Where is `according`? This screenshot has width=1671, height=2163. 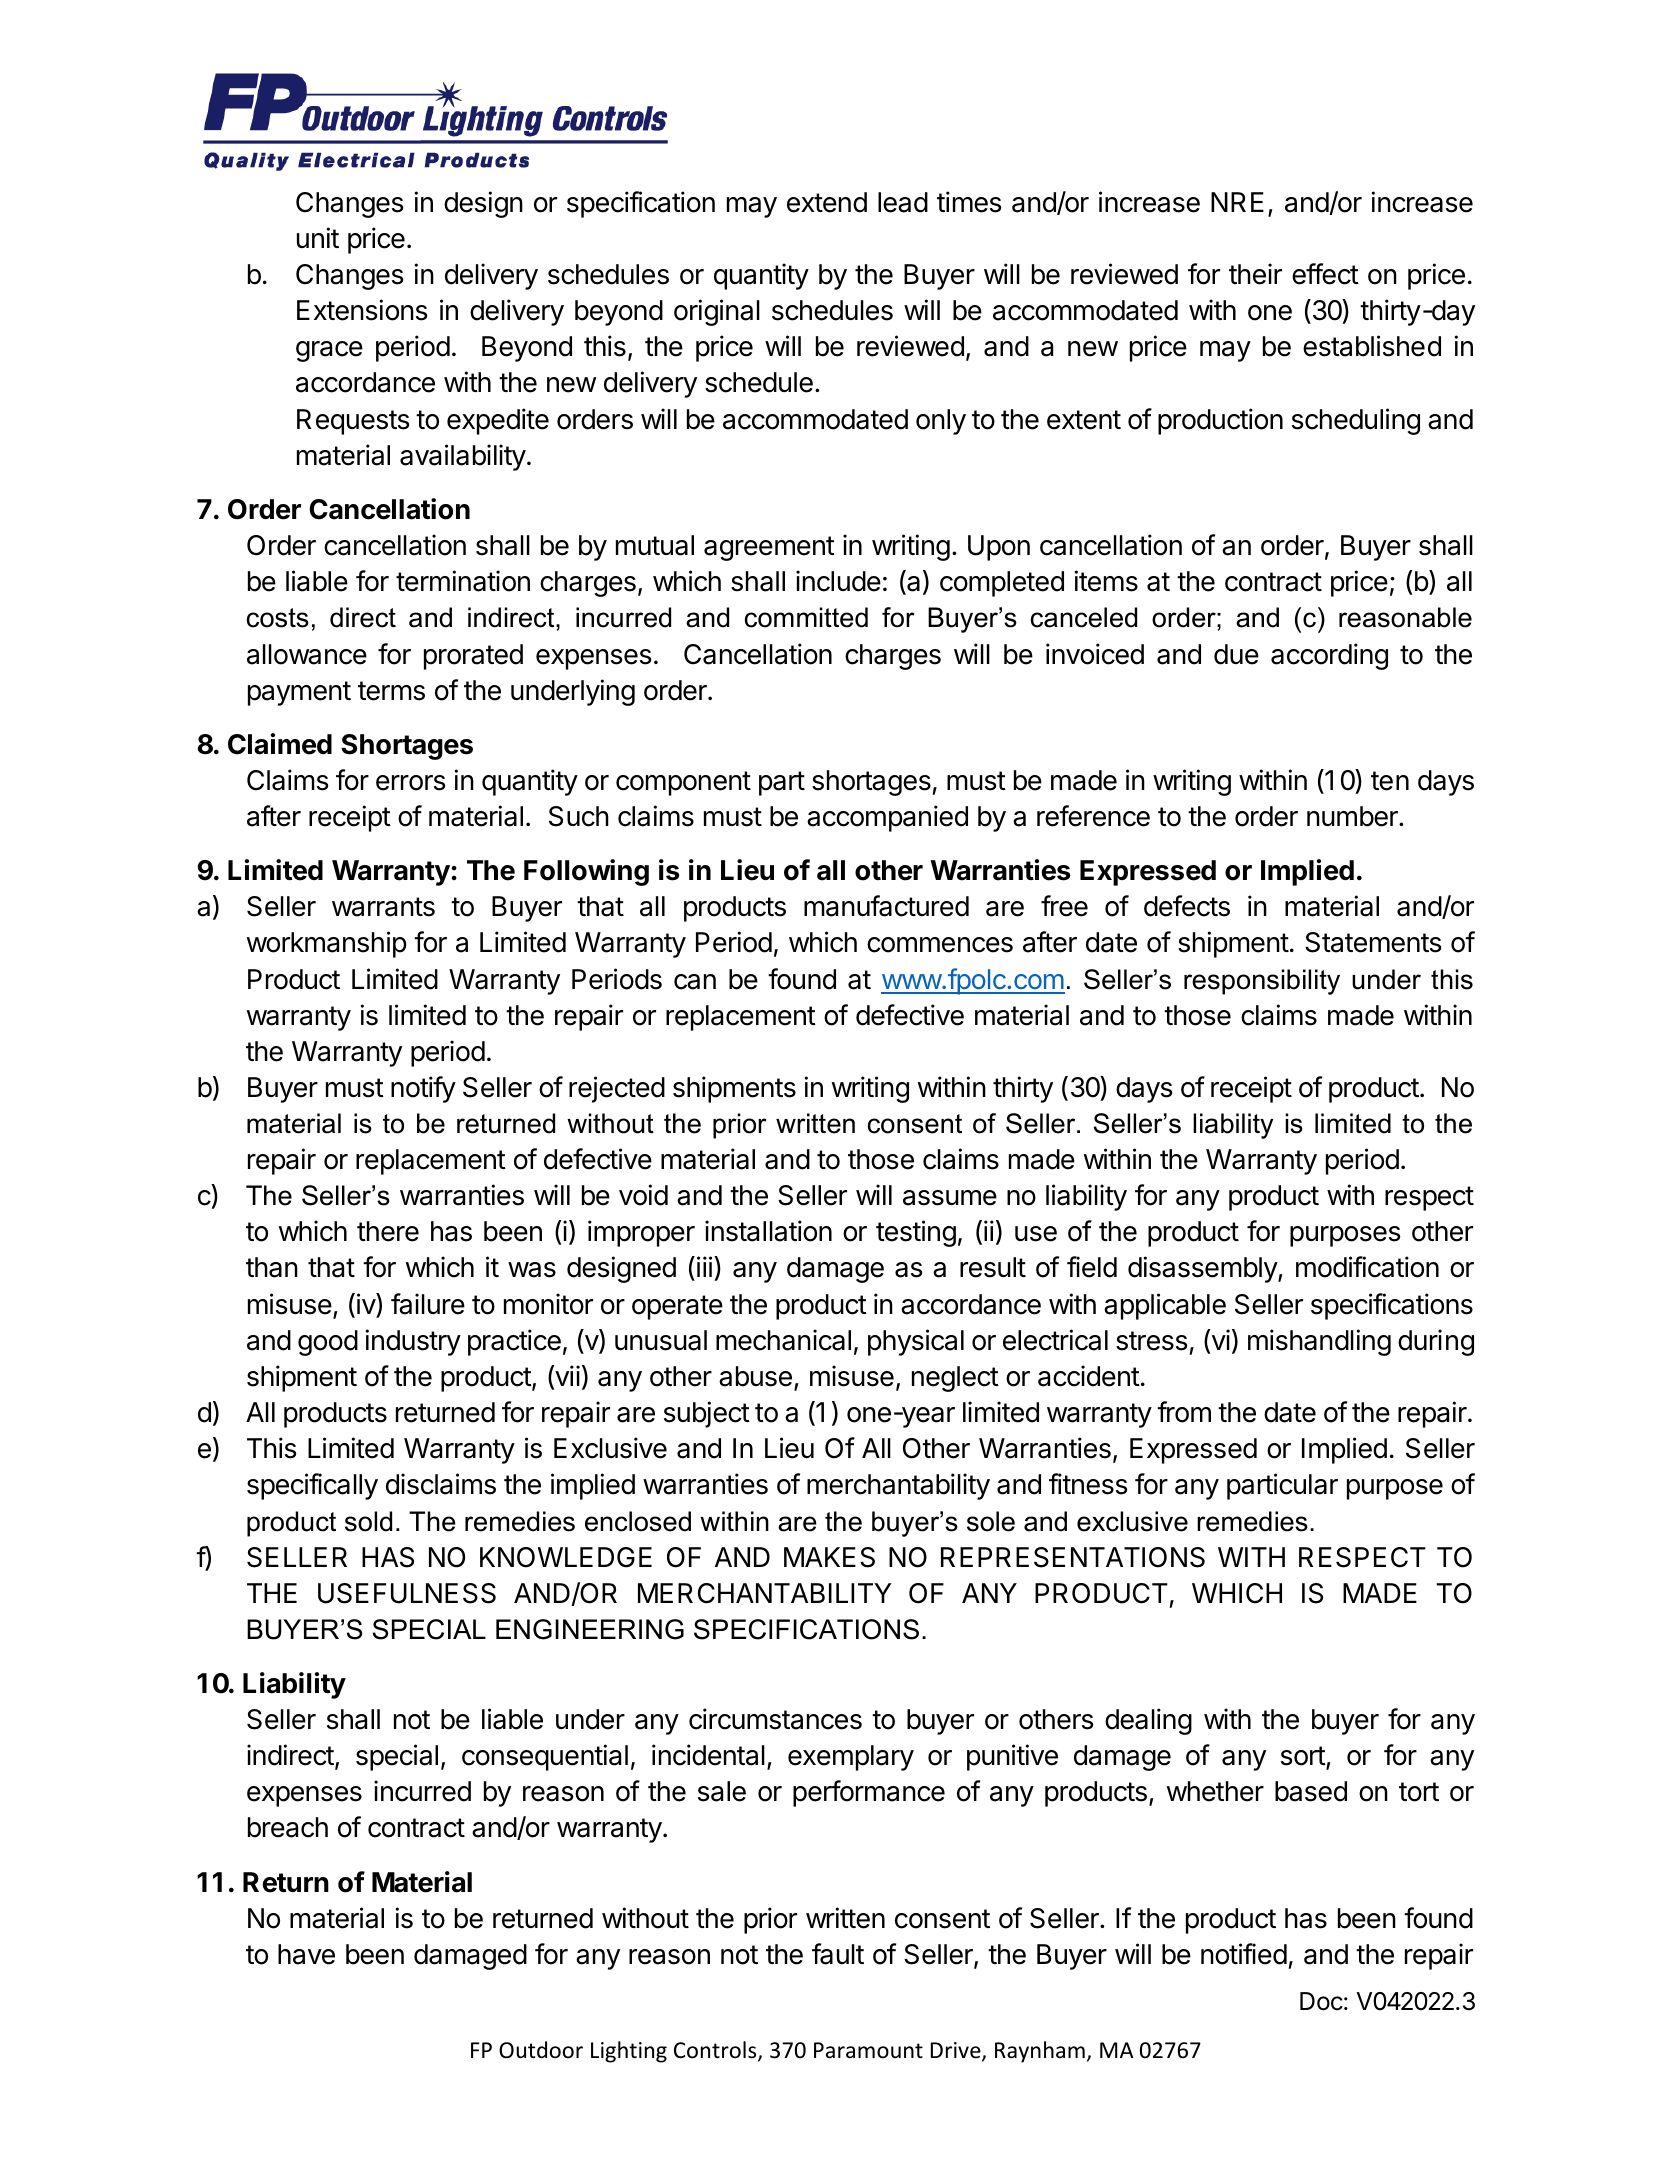
according is located at coordinates (1329, 656).
